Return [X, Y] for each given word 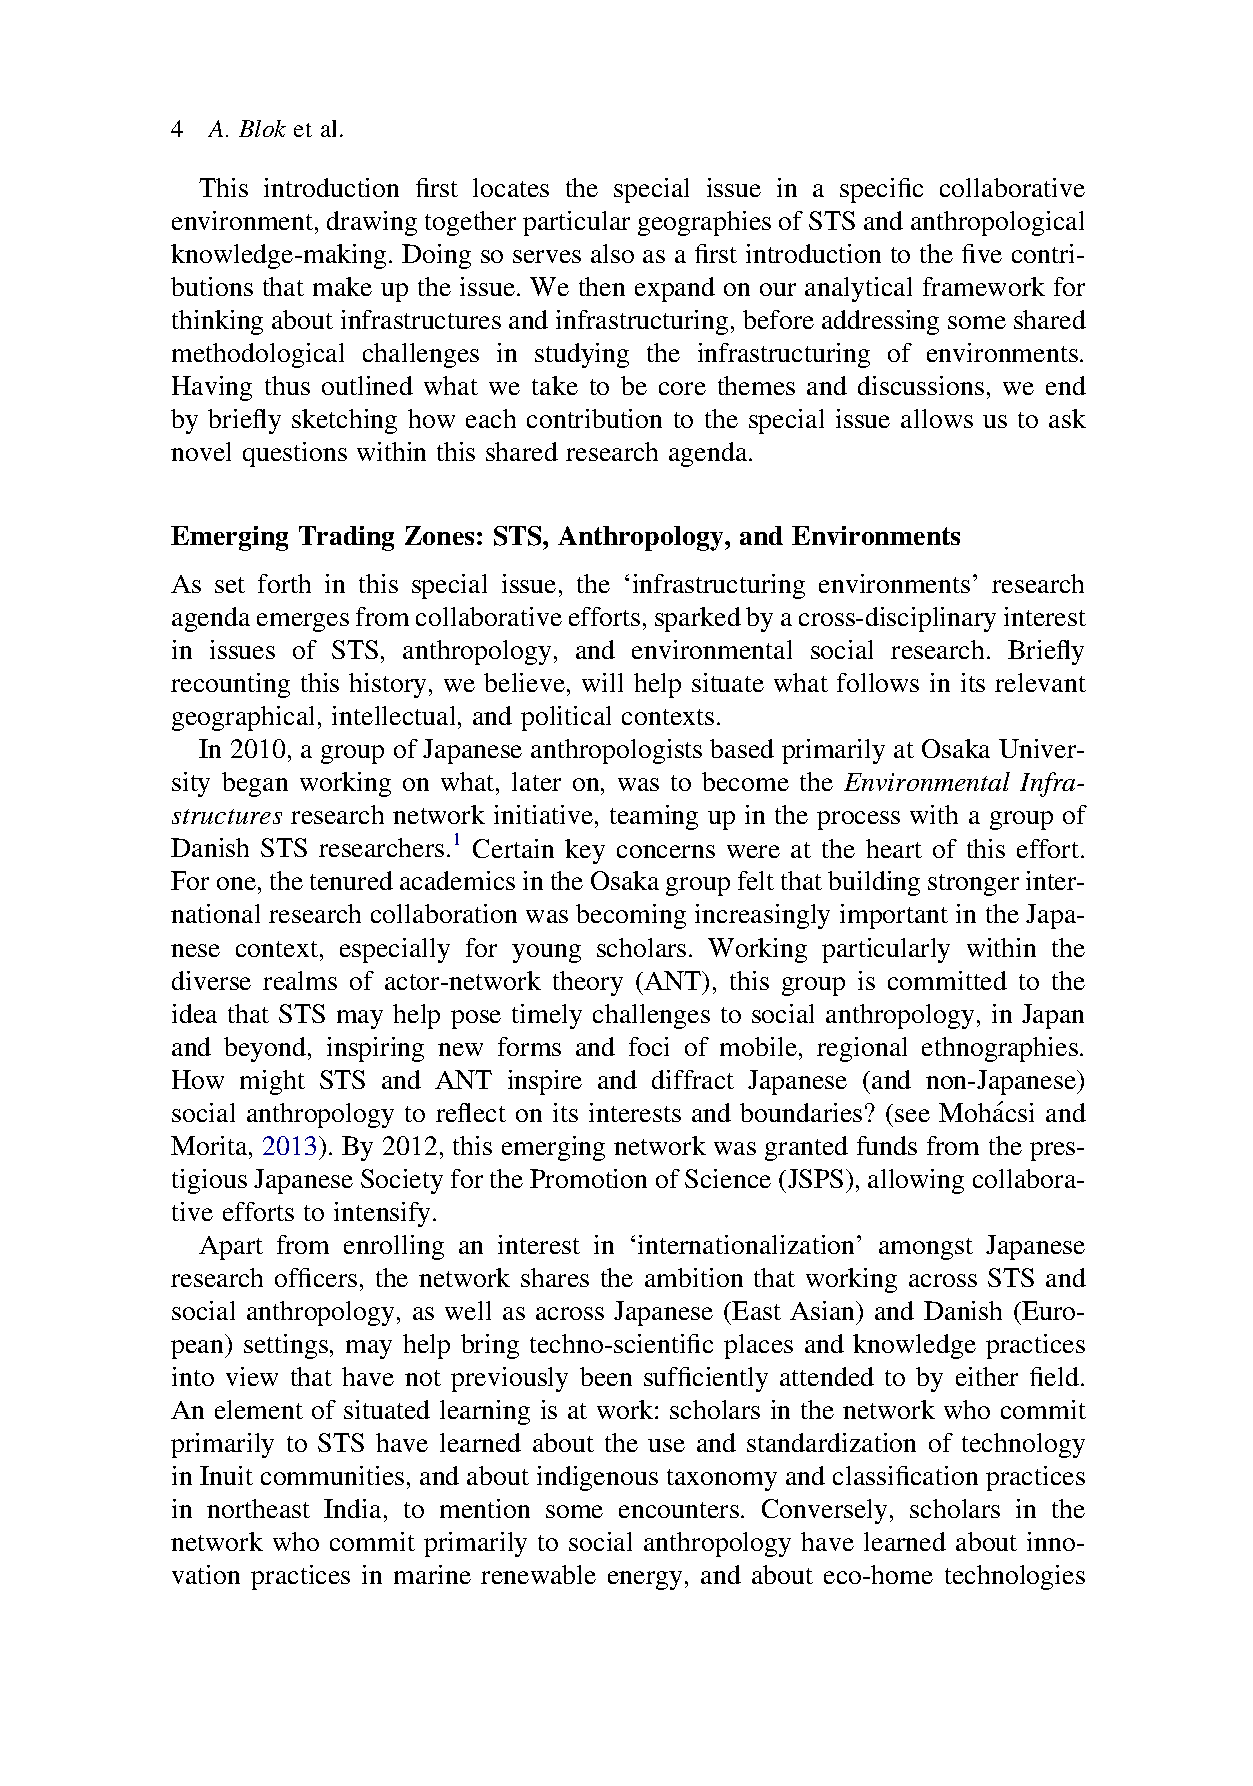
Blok [262, 128]
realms [300, 980]
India [352, 1508]
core [682, 388]
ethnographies [1000, 1049]
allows [937, 418]
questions [295, 454]
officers [316, 1277]
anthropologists [616, 751]
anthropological [997, 223]
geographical [243, 718]
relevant [1040, 682]
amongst [926, 1249]
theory [588, 983]
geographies [704, 223]
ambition [694, 1277]
